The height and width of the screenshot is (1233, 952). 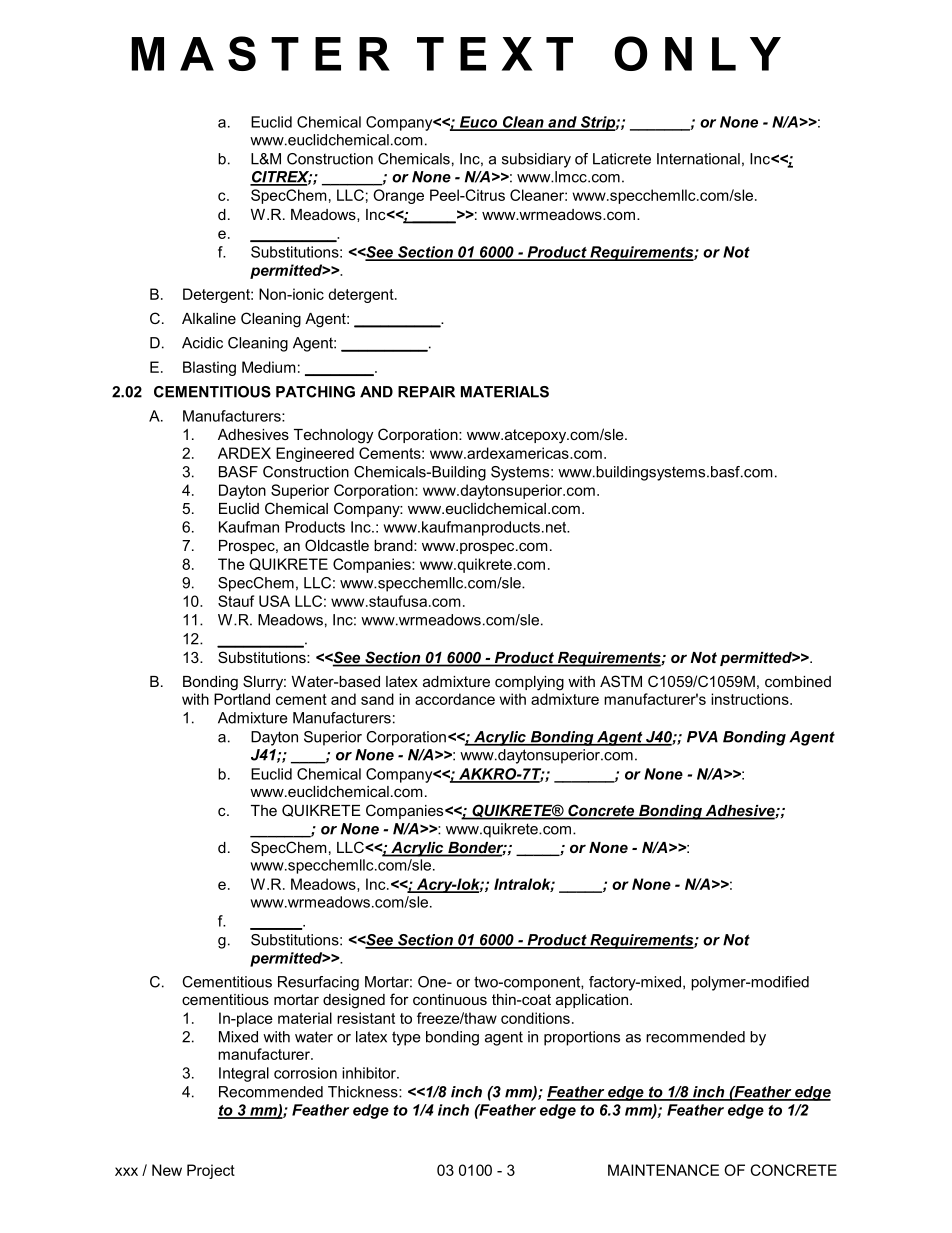 What do you see at coordinates (242, 699) in the screenshot?
I see `Portland` at bounding box center [242, 699].
